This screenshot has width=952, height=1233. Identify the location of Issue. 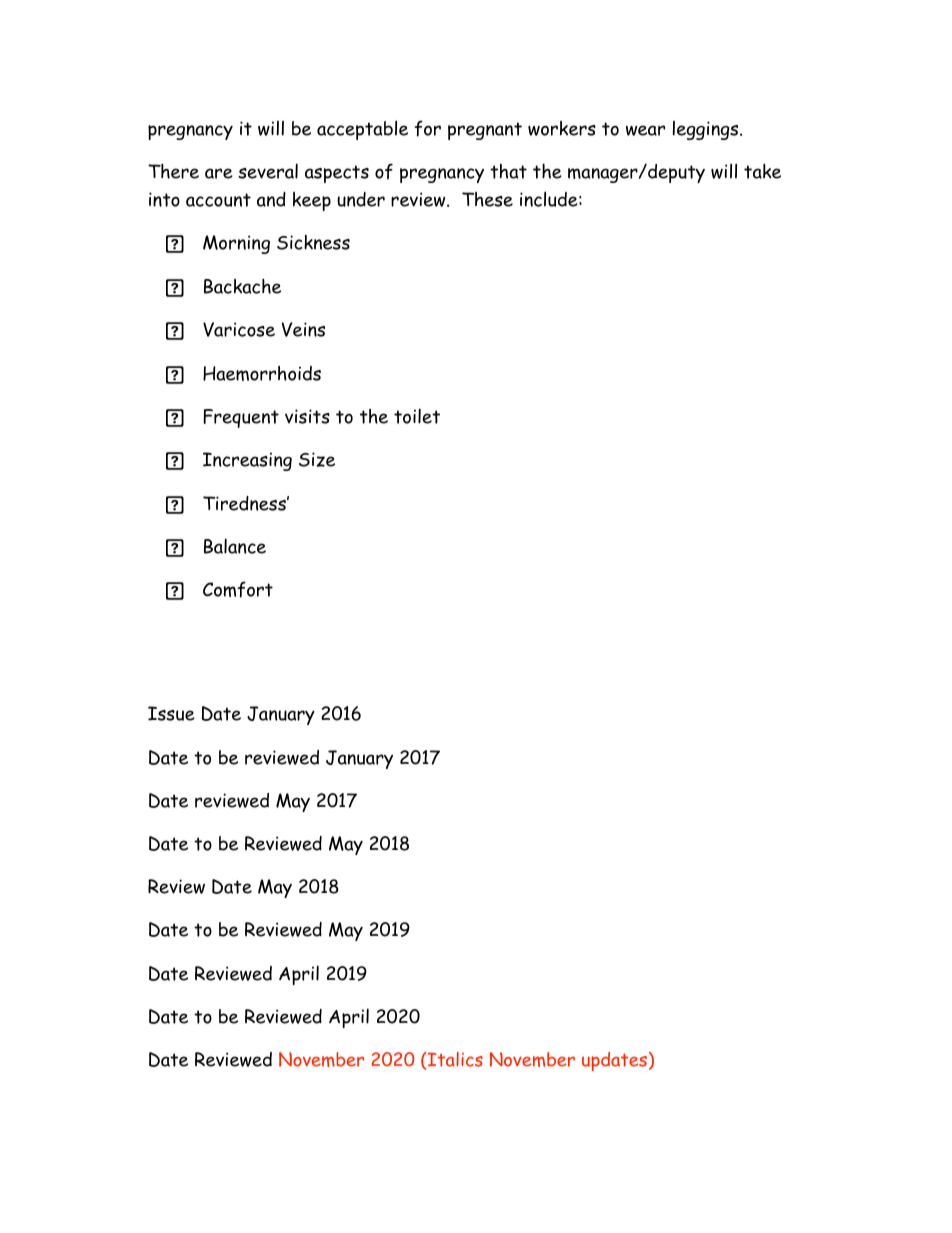
(171, 713).
